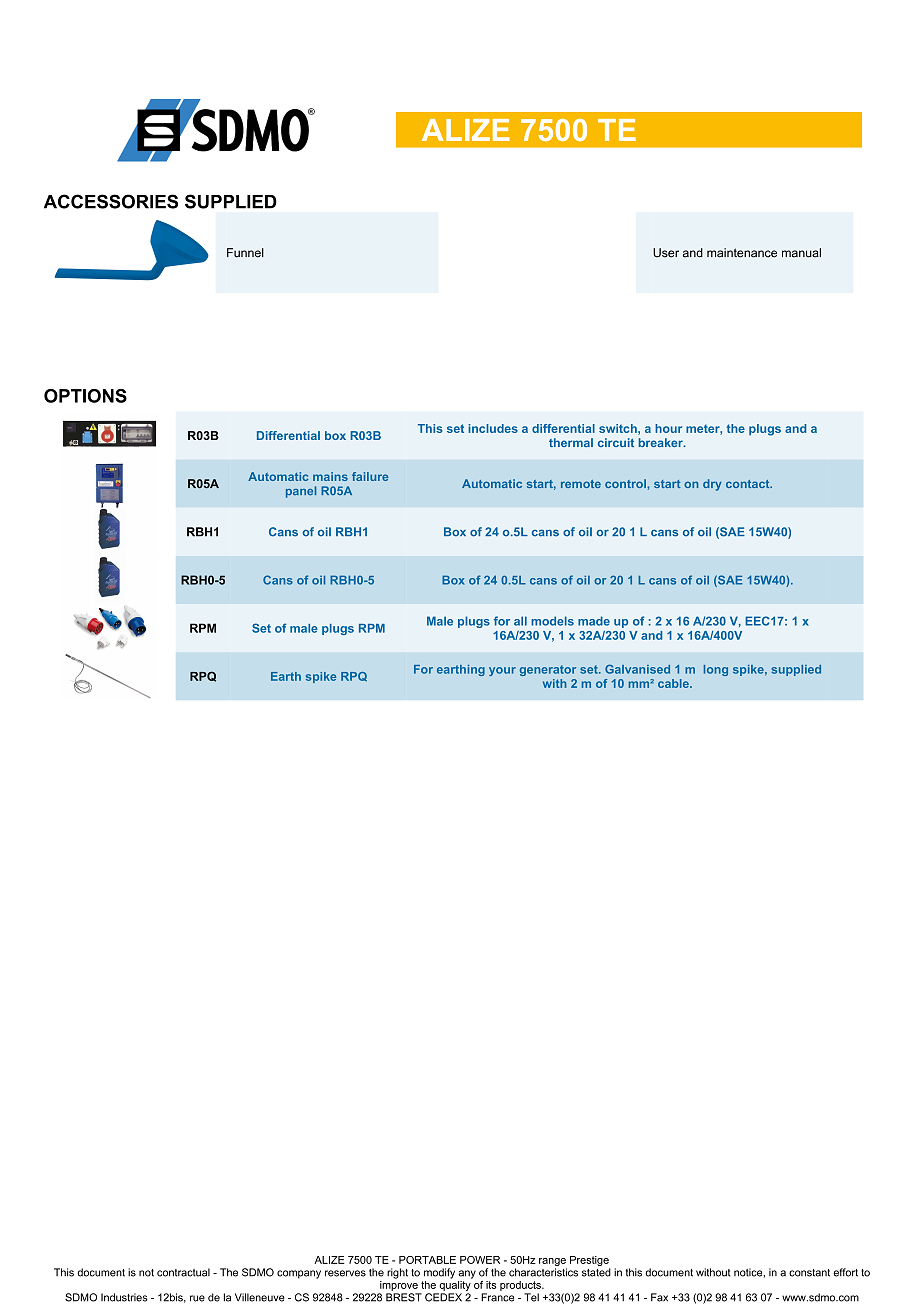  Describe the element at coordinates (674, 683) in the image. I see `cable` at that location.
